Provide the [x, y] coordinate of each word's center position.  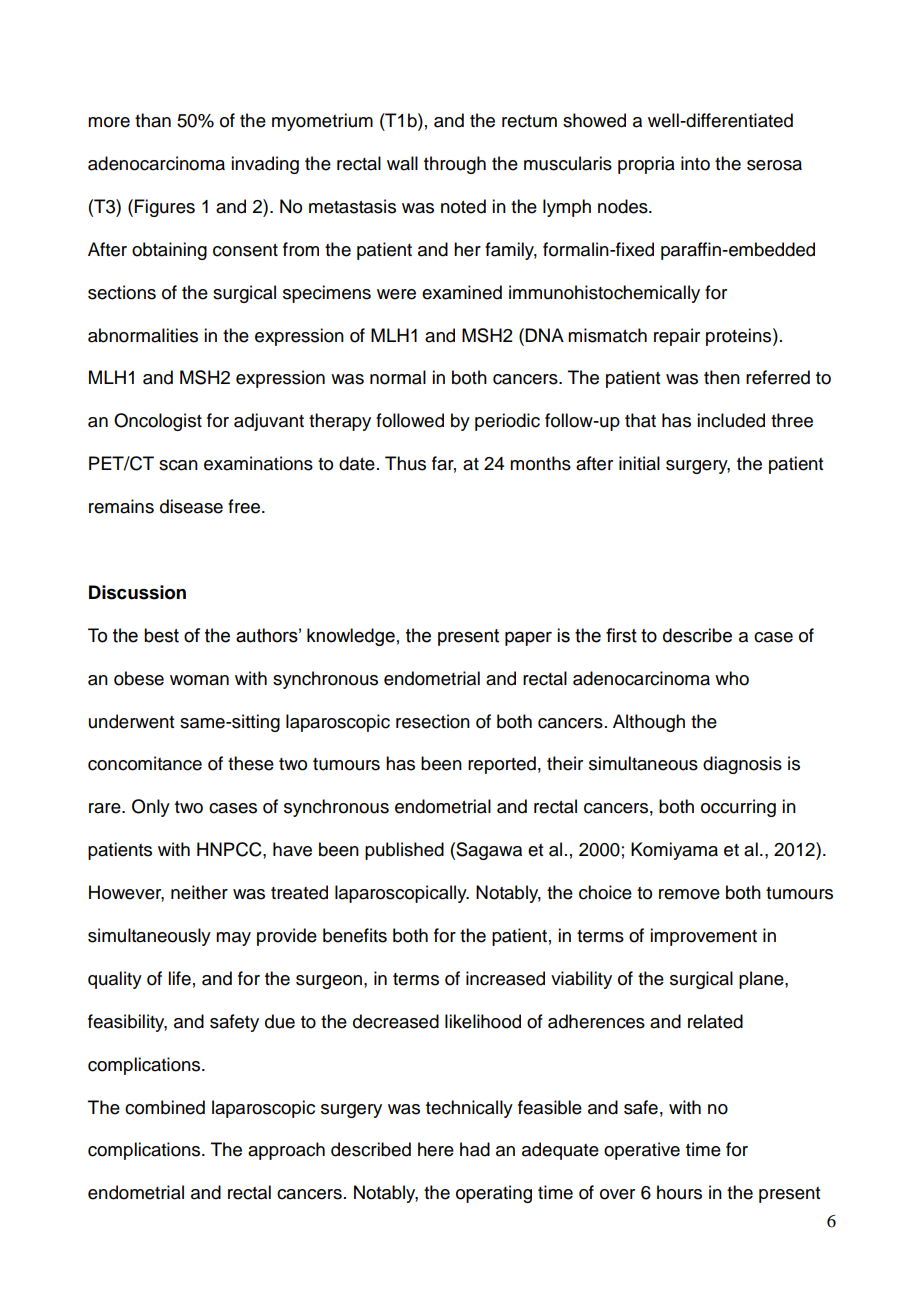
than [153, 120]
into [695, 163]
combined [165, 1107]
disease [191, 506]
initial [639, 463]
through [455, 165]
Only [151, 808]
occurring [738, 808]
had [475, 1149]
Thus [405, 463]
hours [679, 1192]
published [404, 851]
